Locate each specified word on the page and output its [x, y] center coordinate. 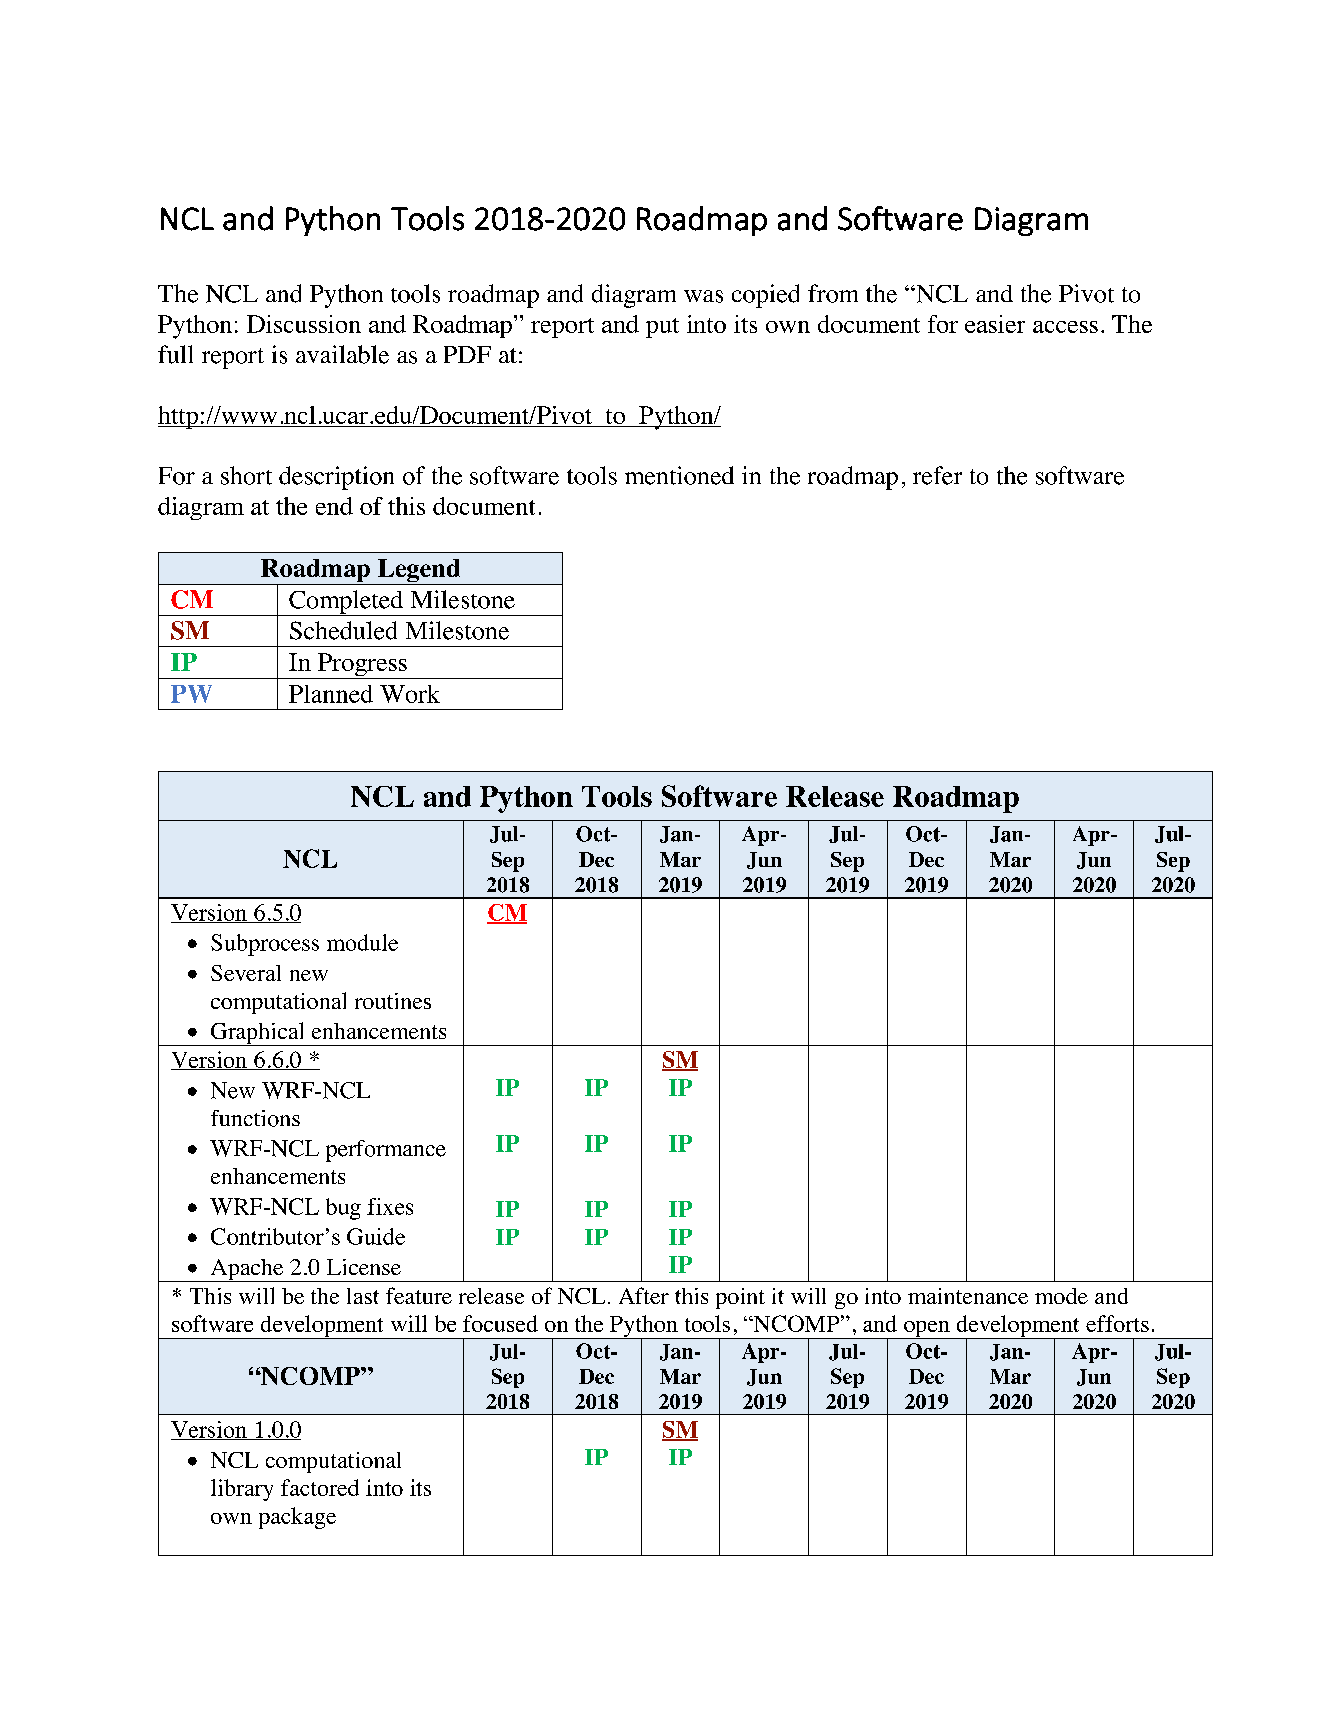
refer [937, 475]
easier [995, 324]
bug [343, 1209]
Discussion [304, 324]
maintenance [968, 1296]
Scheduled [343, 630]
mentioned [679, 475]
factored [320, 1487]
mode [1061, 1296]
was [703, 296]
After [644, 1295]
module [362, 942]
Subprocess [265, 945]
